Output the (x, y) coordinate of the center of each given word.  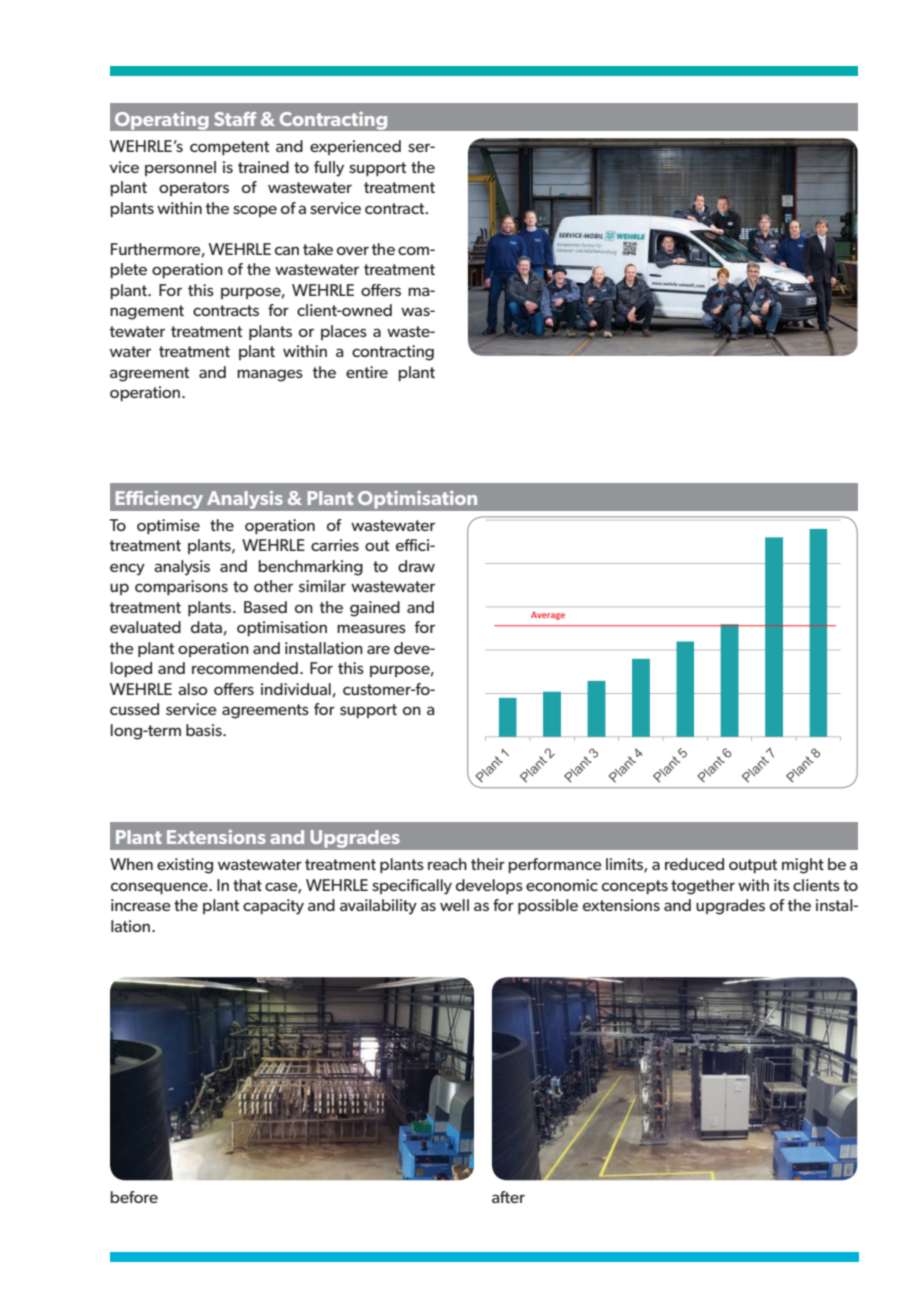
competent (229, 148)
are (378, 649)
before (134, 1197)
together (703, 887)
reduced (694, 864)
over (353, 250)
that (247, 885)
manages (270, 375)
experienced (355, 147)
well (454, 905)
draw (416, 566)
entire (367, 372)
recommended (245, 668)
